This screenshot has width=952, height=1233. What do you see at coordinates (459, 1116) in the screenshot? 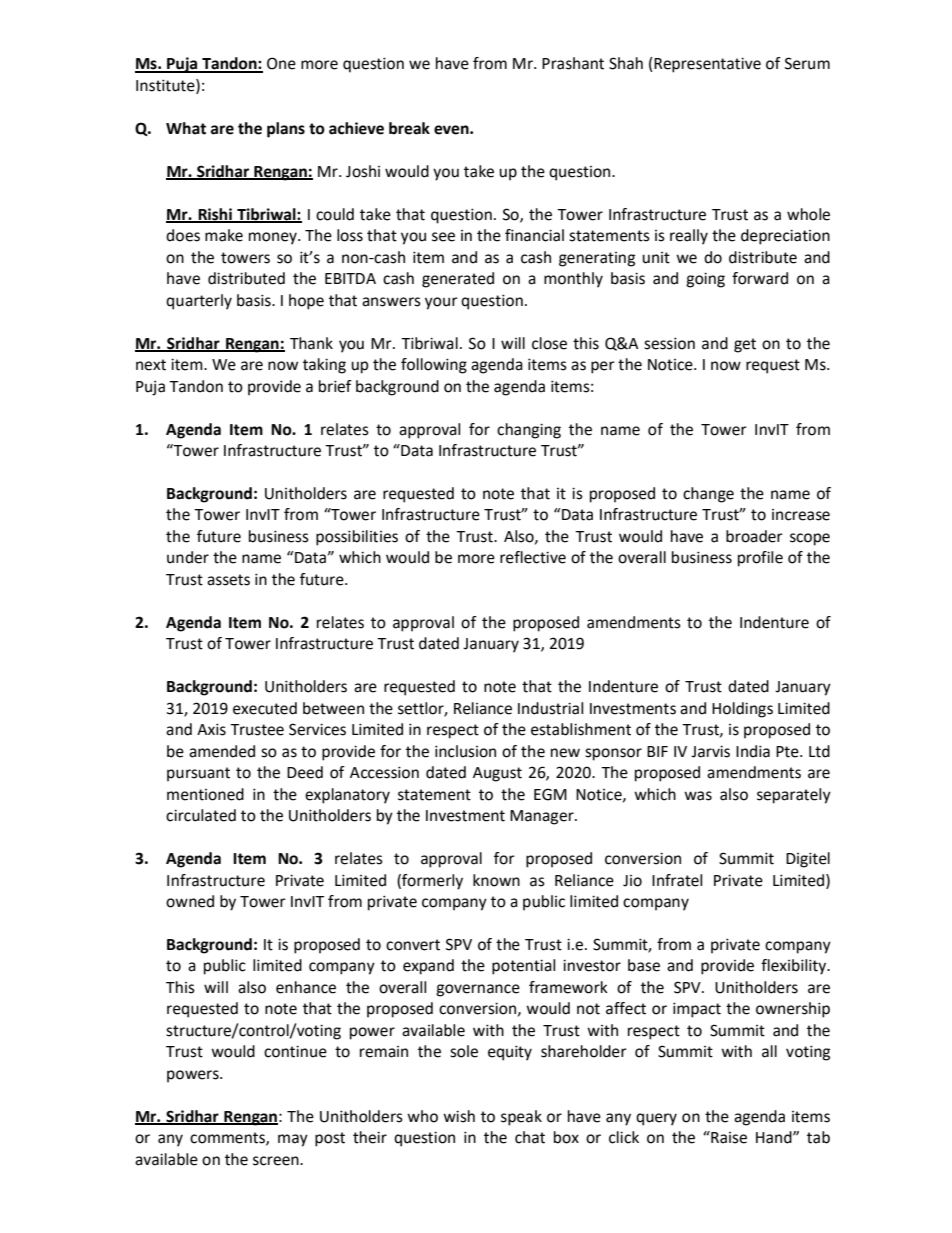
I see `wish` at bounding box center [459, 1116].
